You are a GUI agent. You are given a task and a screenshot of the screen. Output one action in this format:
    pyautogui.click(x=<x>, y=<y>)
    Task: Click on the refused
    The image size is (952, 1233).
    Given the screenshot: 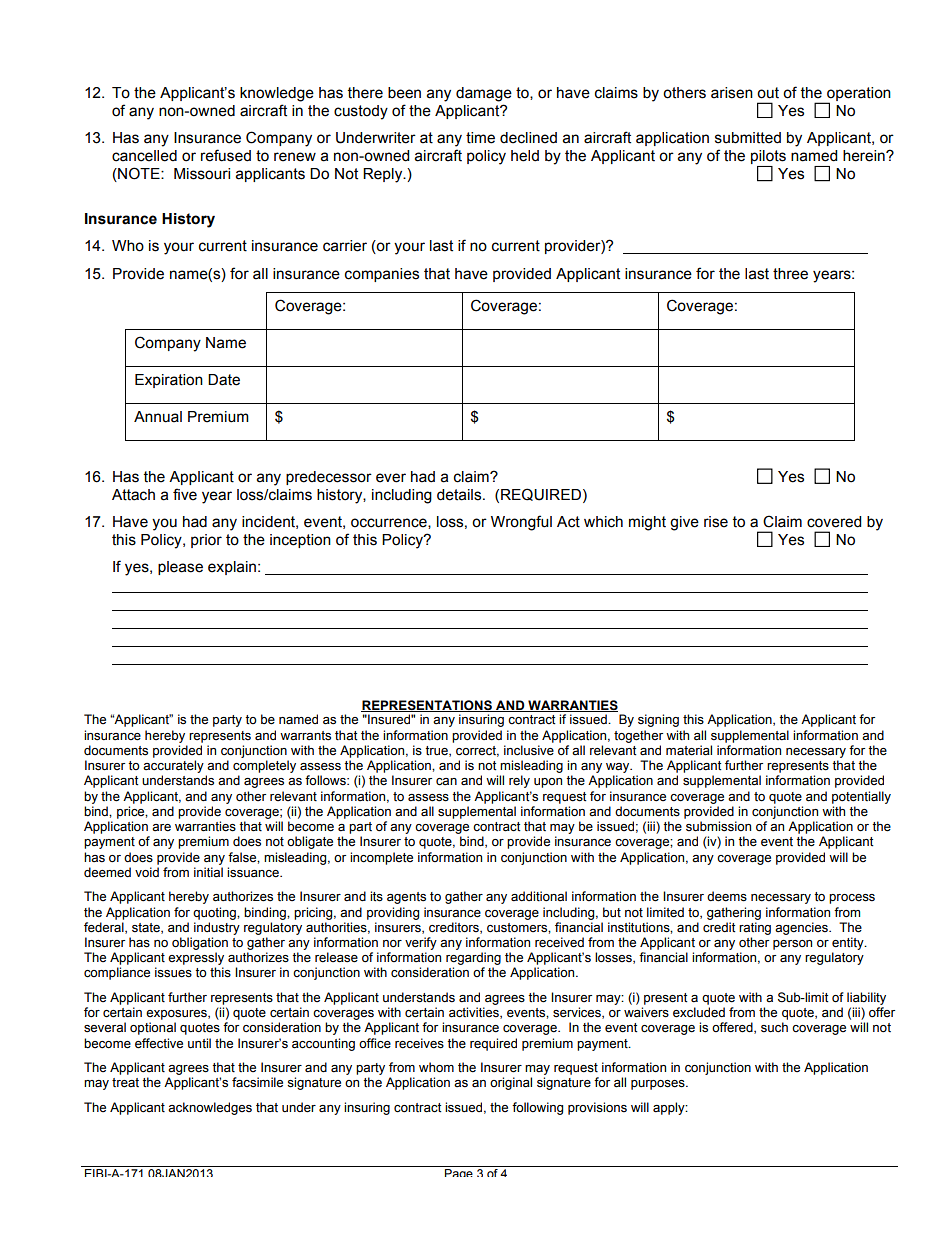 What is the action you would take?
    pyautogui.click(x=226, y=155)
